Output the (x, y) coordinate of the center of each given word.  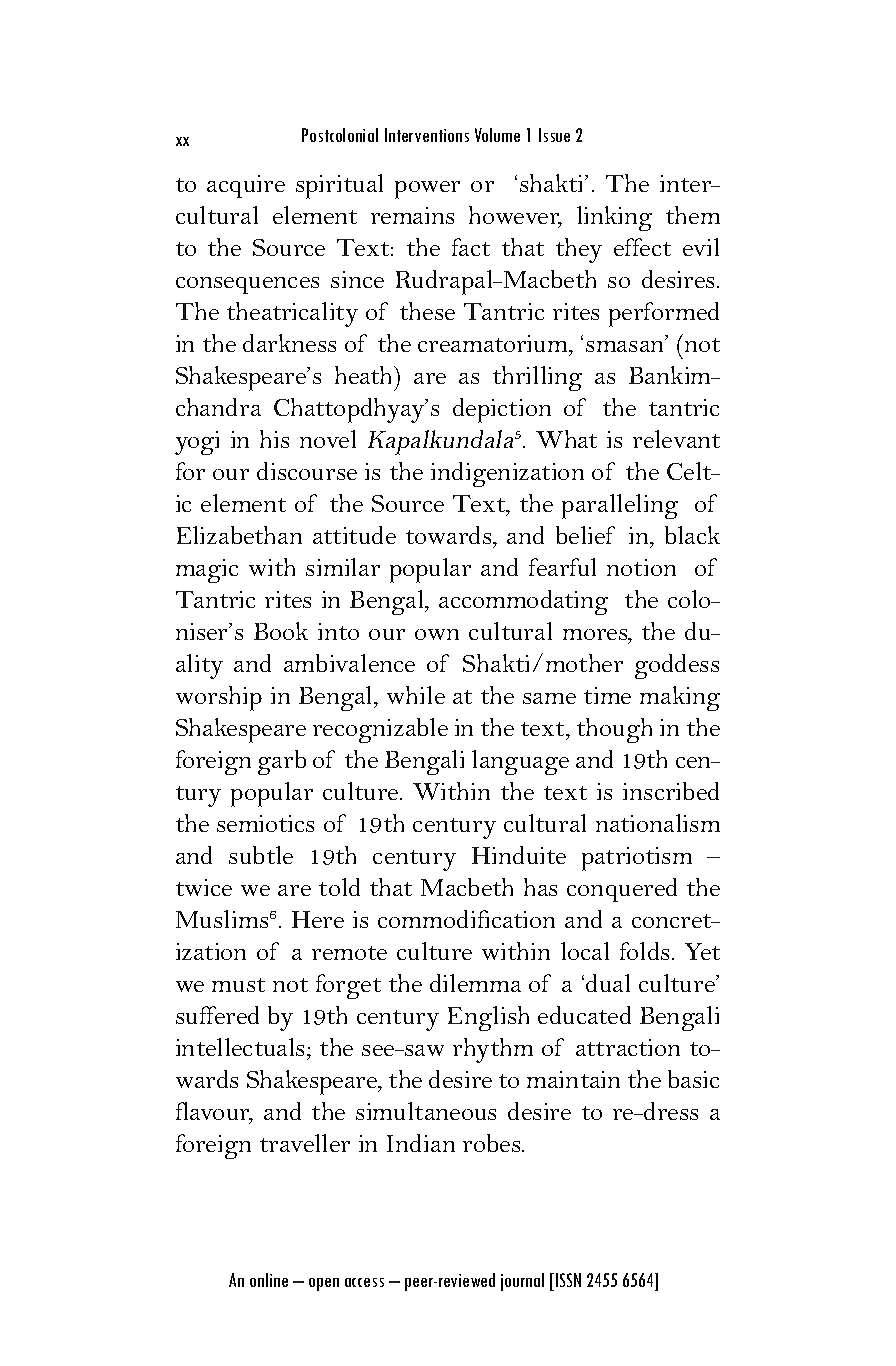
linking (614, 218)
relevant (676, 439)
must (238, 985)
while (416, 695)
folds (646, 951)
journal (522, 1282)
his (274, 439)
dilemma (475, 983)
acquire (246, 186)
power (427, 190)
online (269, 1280)
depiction (502, 410)
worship (219, 698)
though (614, 730)
